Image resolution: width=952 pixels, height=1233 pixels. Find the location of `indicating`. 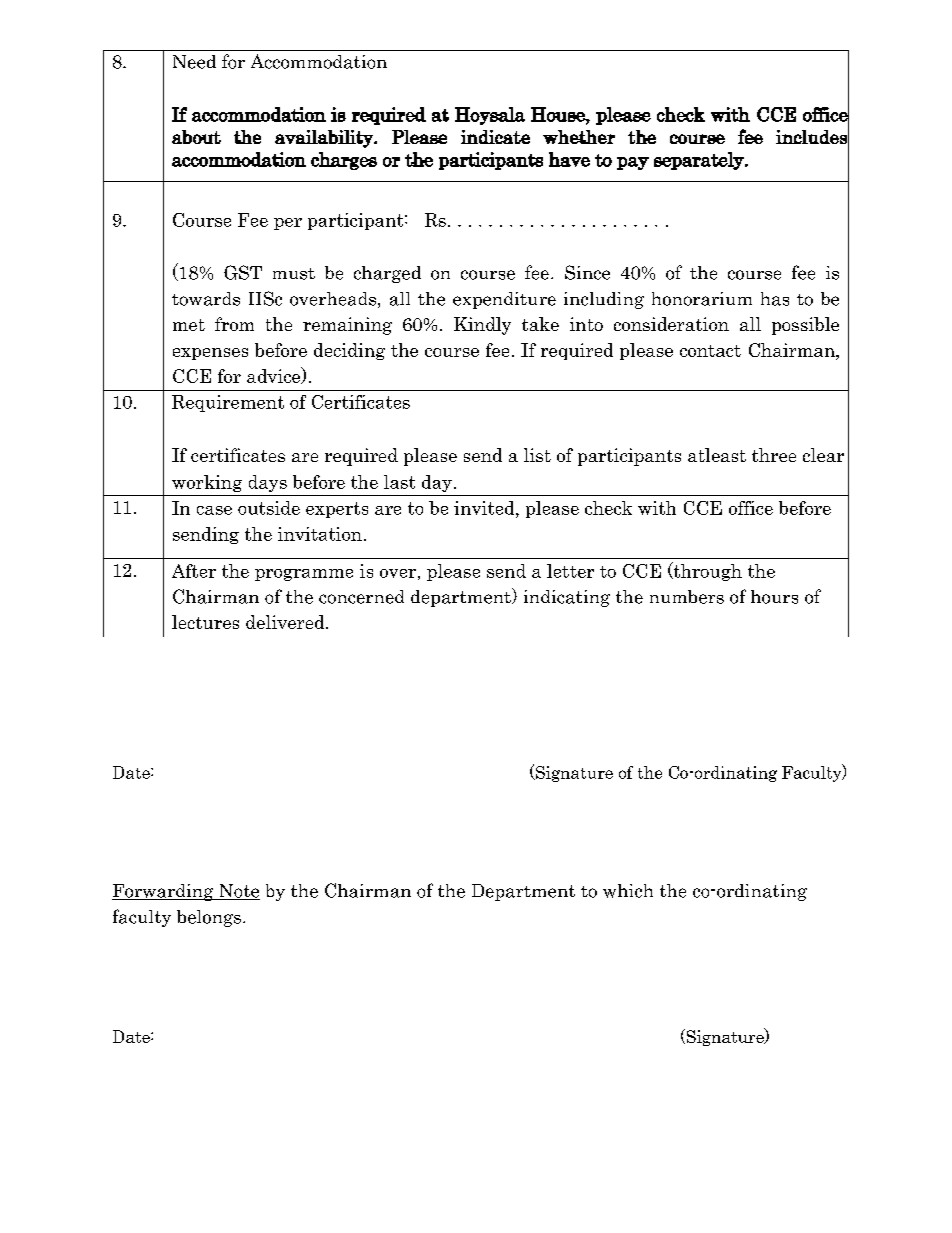

indicating is located at coordinates (567, 598).
